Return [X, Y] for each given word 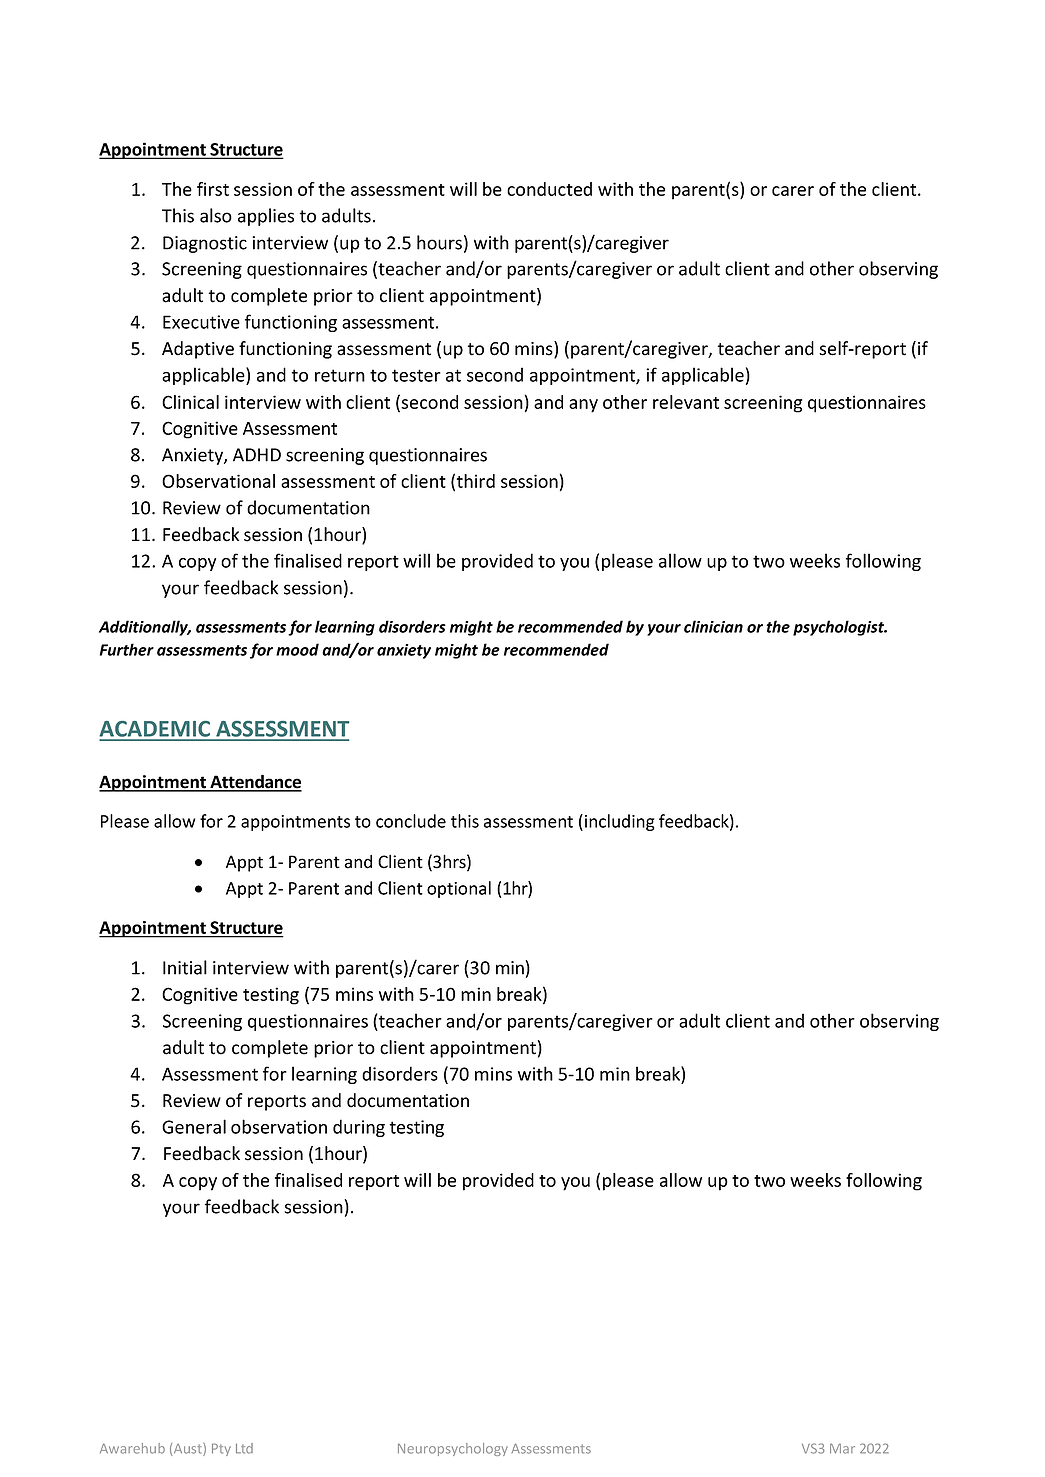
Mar [842, 1449]
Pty [221, 1449]
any [583, 406]
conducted [549, 189]
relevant [686, 402]
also [216, 215]
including [620, 822]
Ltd [244, 1448]
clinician [713, 626]
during [359, 1128]
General [194, 1126]
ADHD [257, 455]
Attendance [255, 782]
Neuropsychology [453, 1449]
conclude [411, 821]
